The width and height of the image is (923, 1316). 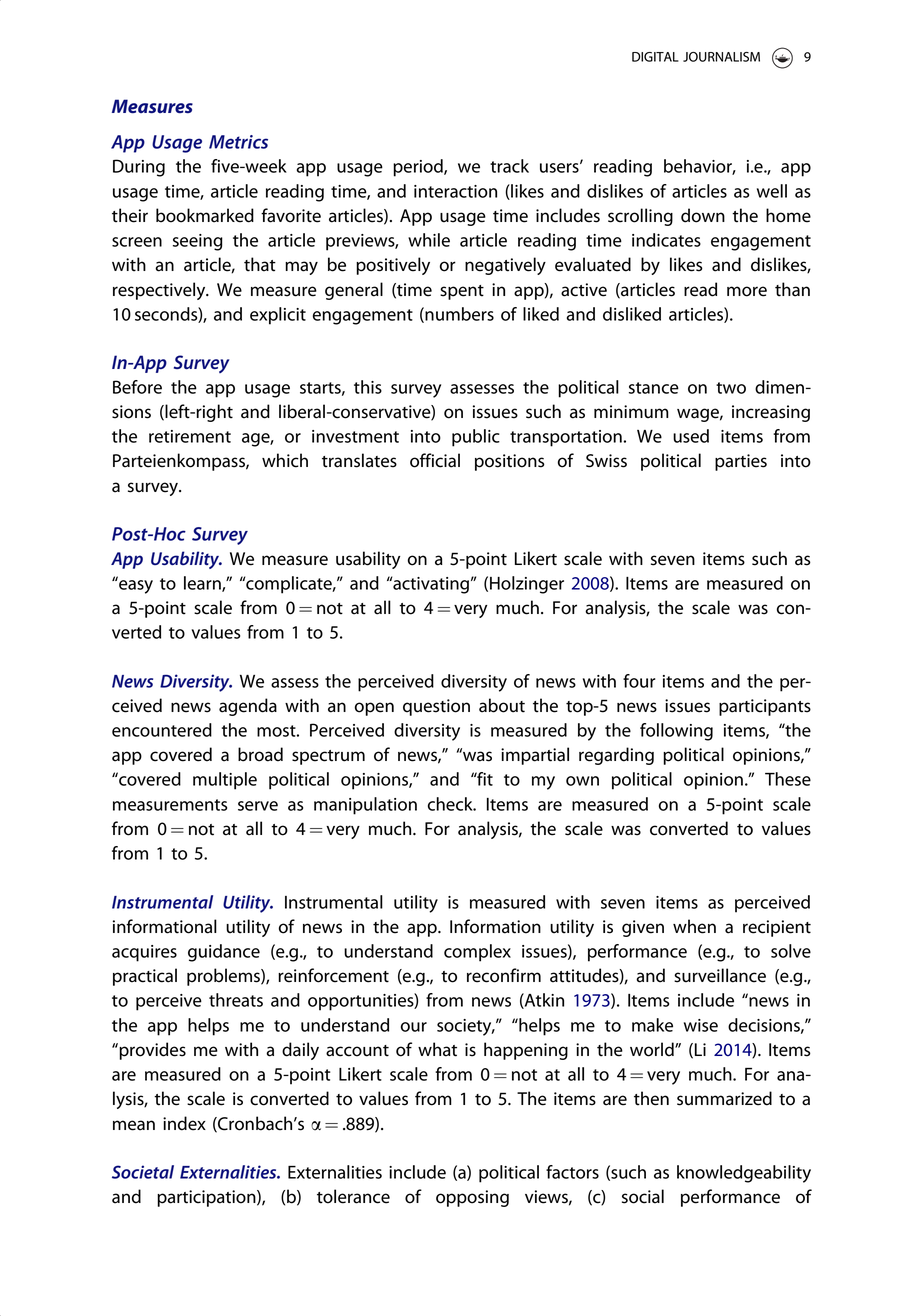 What do you see at coordinates (137, 387) in the image?
I see `Before` at bounding box center [137, 387].
